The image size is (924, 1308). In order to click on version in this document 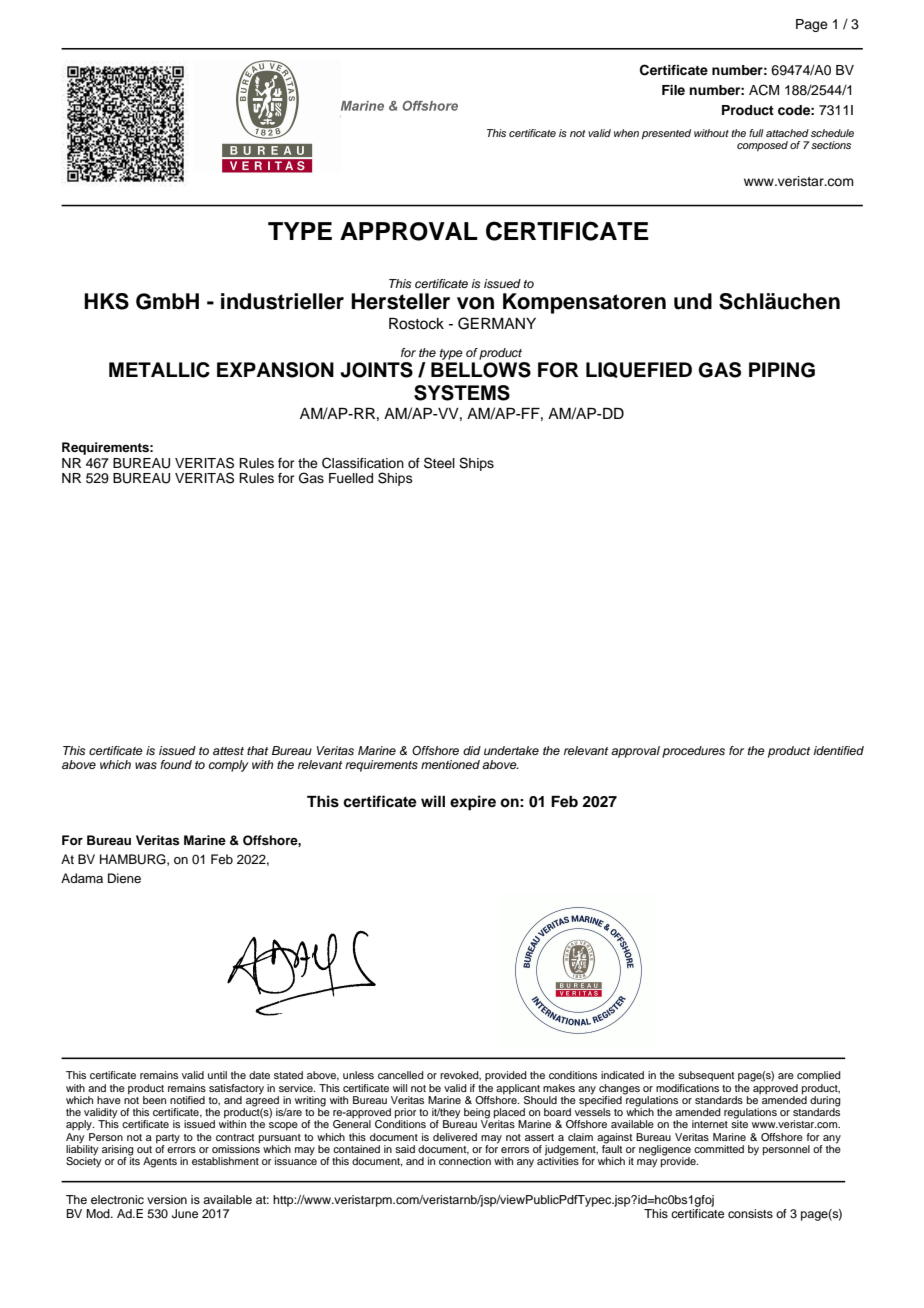, I will do `click(167, 1199)`.
